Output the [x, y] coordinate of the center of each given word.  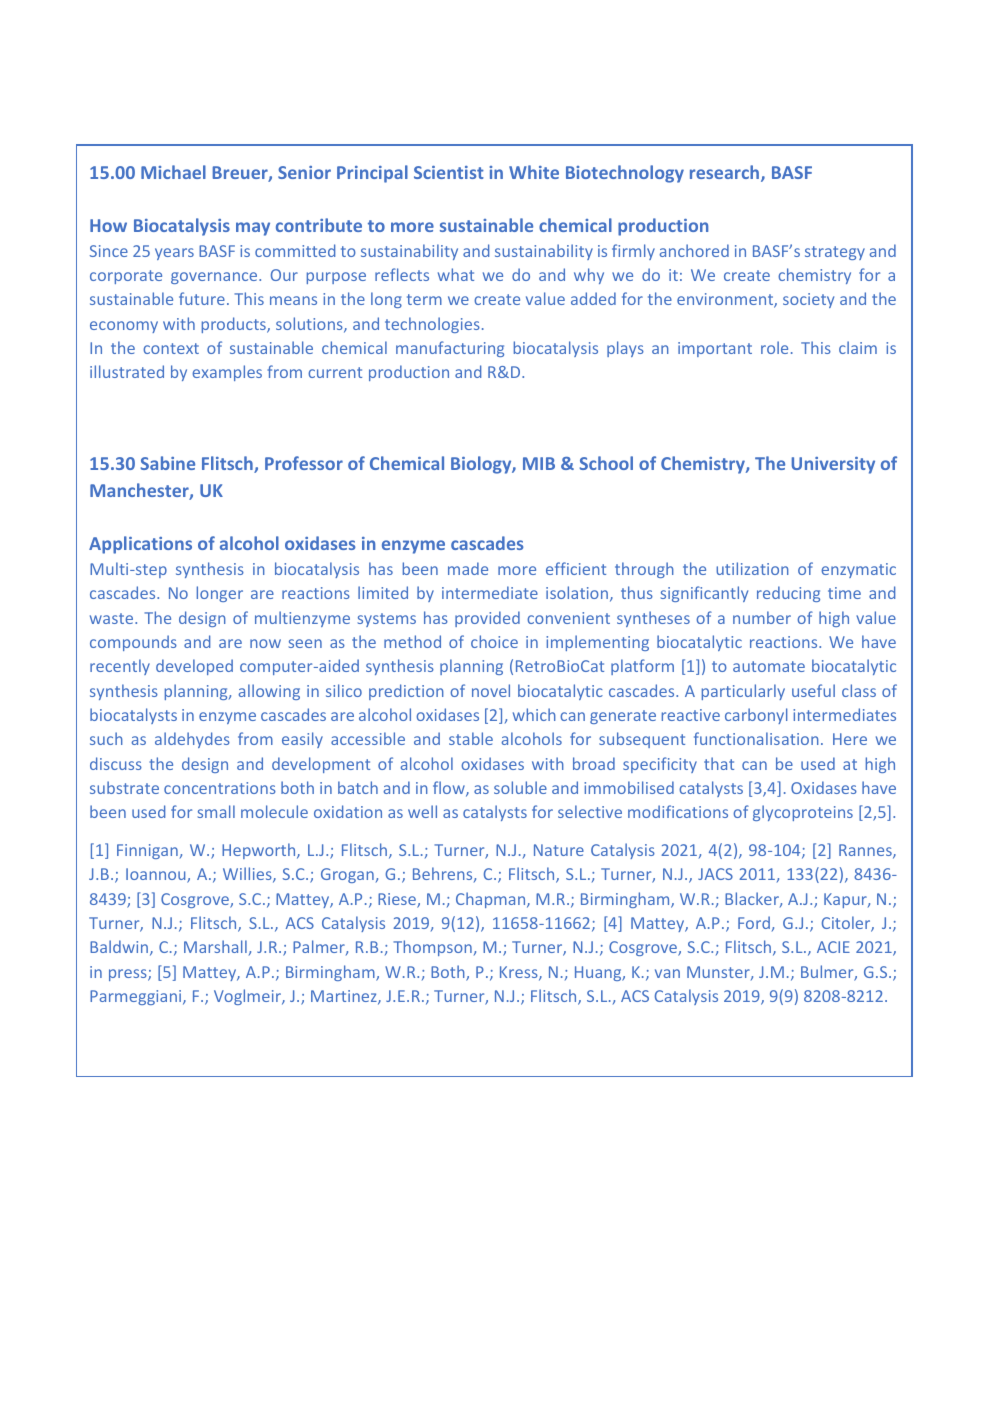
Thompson [432, 948]
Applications [140, 545]
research [726, 173]
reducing [788, 594]
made [468, 568]
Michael [173, 172]
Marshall [215, 946]
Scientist [449, 172]
